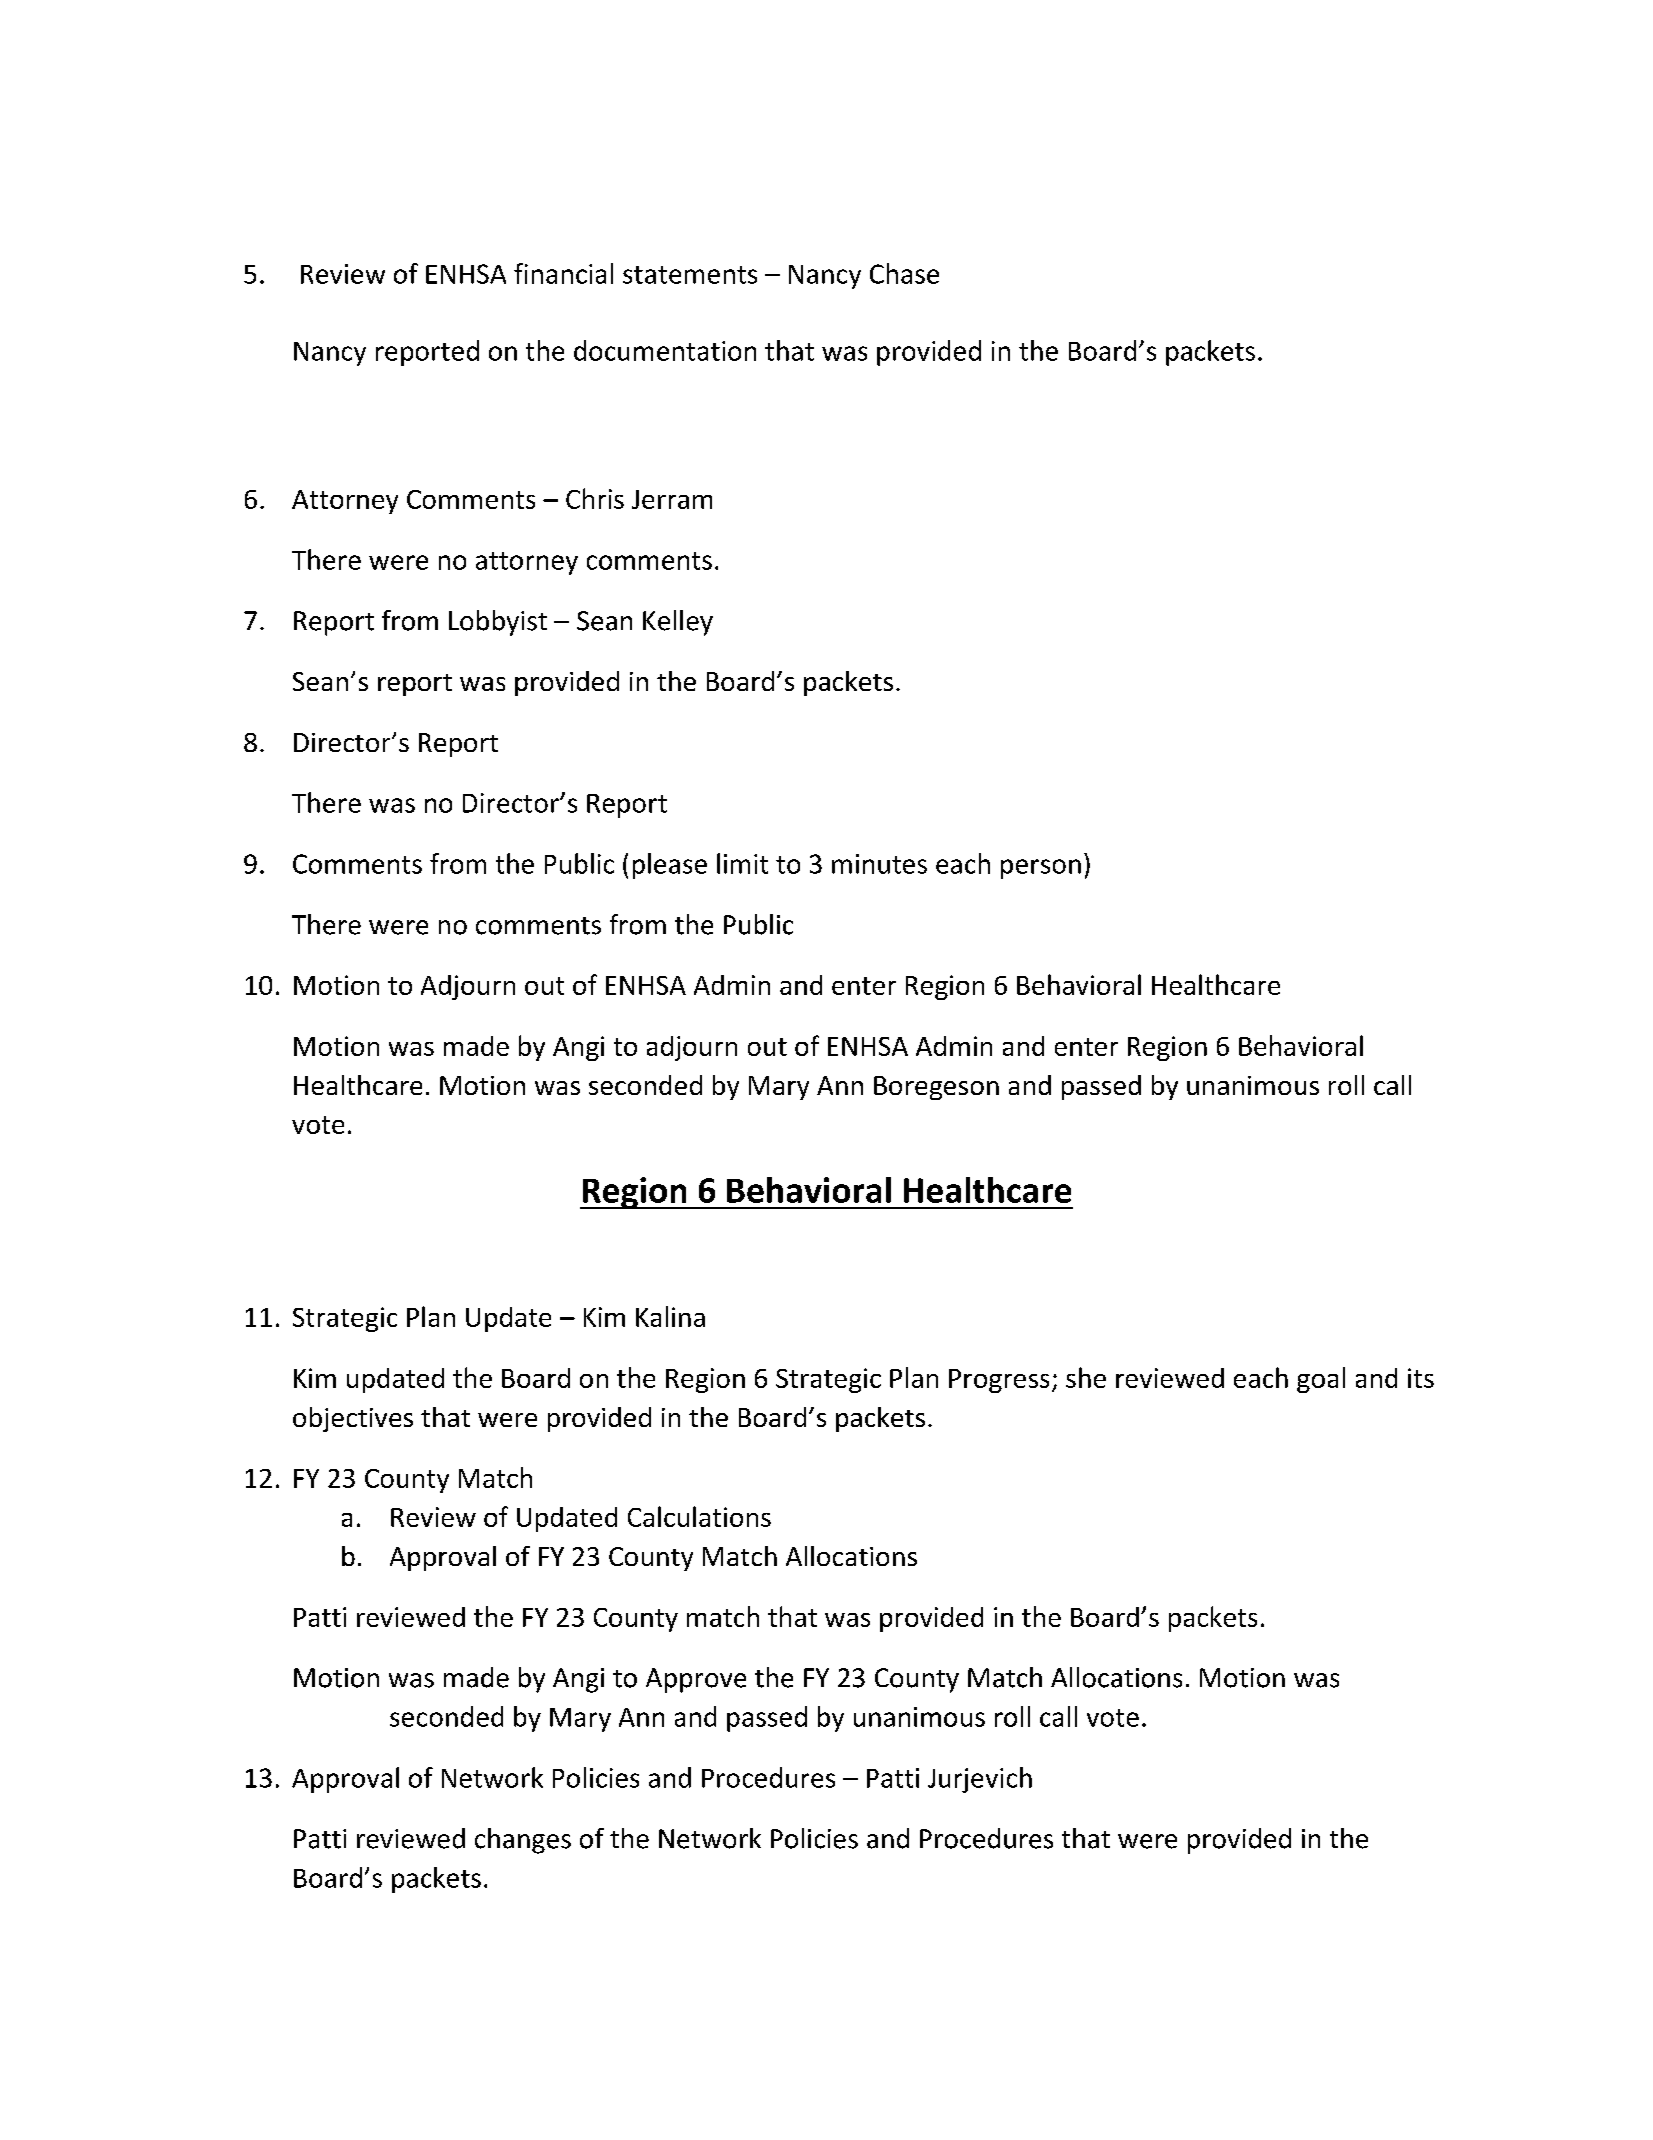 This page has height=2140, width=1653. Describe the element at coordinates (999, 1381) in the page. I see `Progress` at that location.
